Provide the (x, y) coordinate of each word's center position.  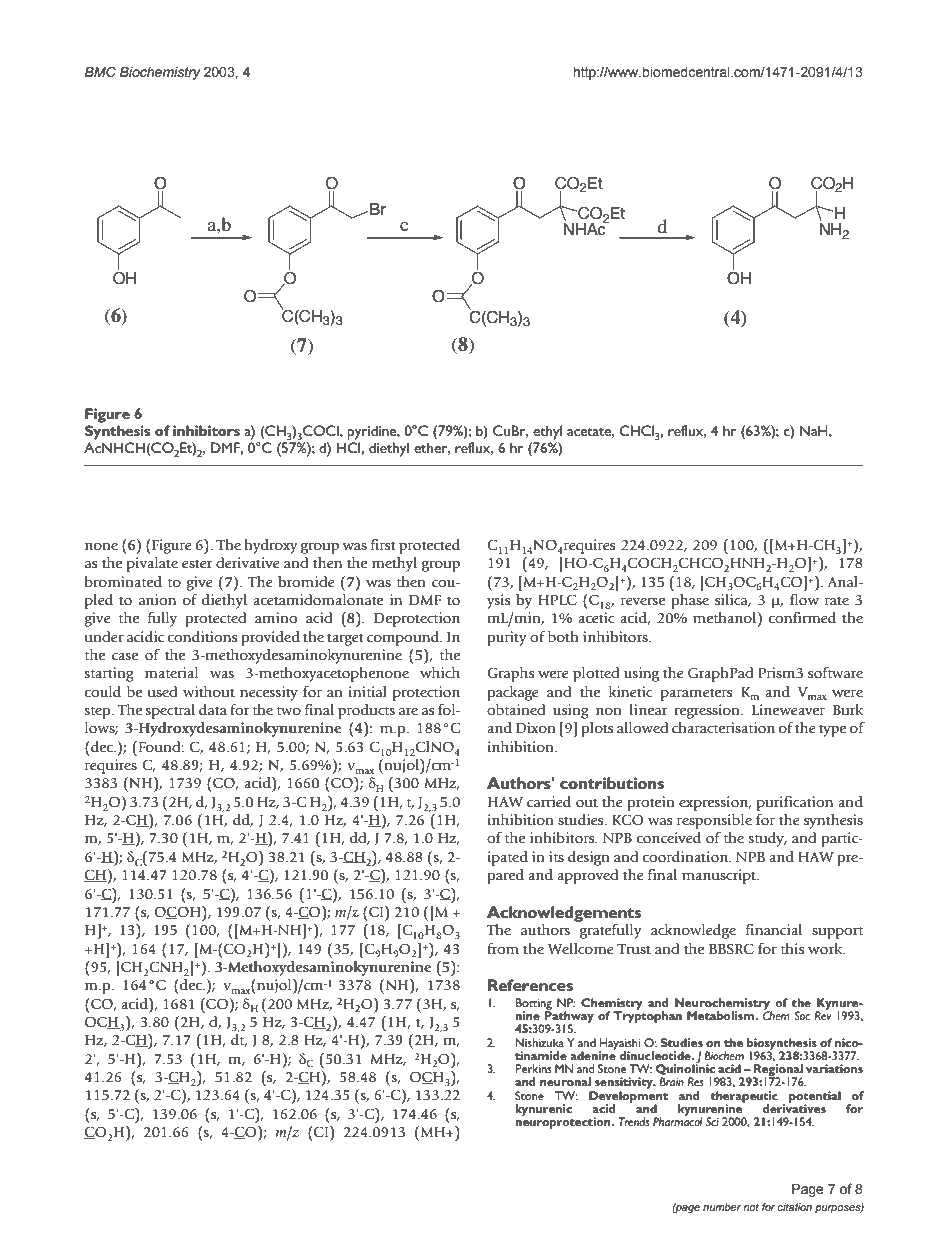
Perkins (533, 1068)
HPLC (557, 600)
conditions (202, 637)
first (383, 545)
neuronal (565, 1081)
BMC (100, 72)
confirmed (802, 618)
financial (774, 930)
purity (507, 638)
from (503, 948)
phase (690, 601)
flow (804, 599)
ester (197, 564)
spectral (170, 711)
